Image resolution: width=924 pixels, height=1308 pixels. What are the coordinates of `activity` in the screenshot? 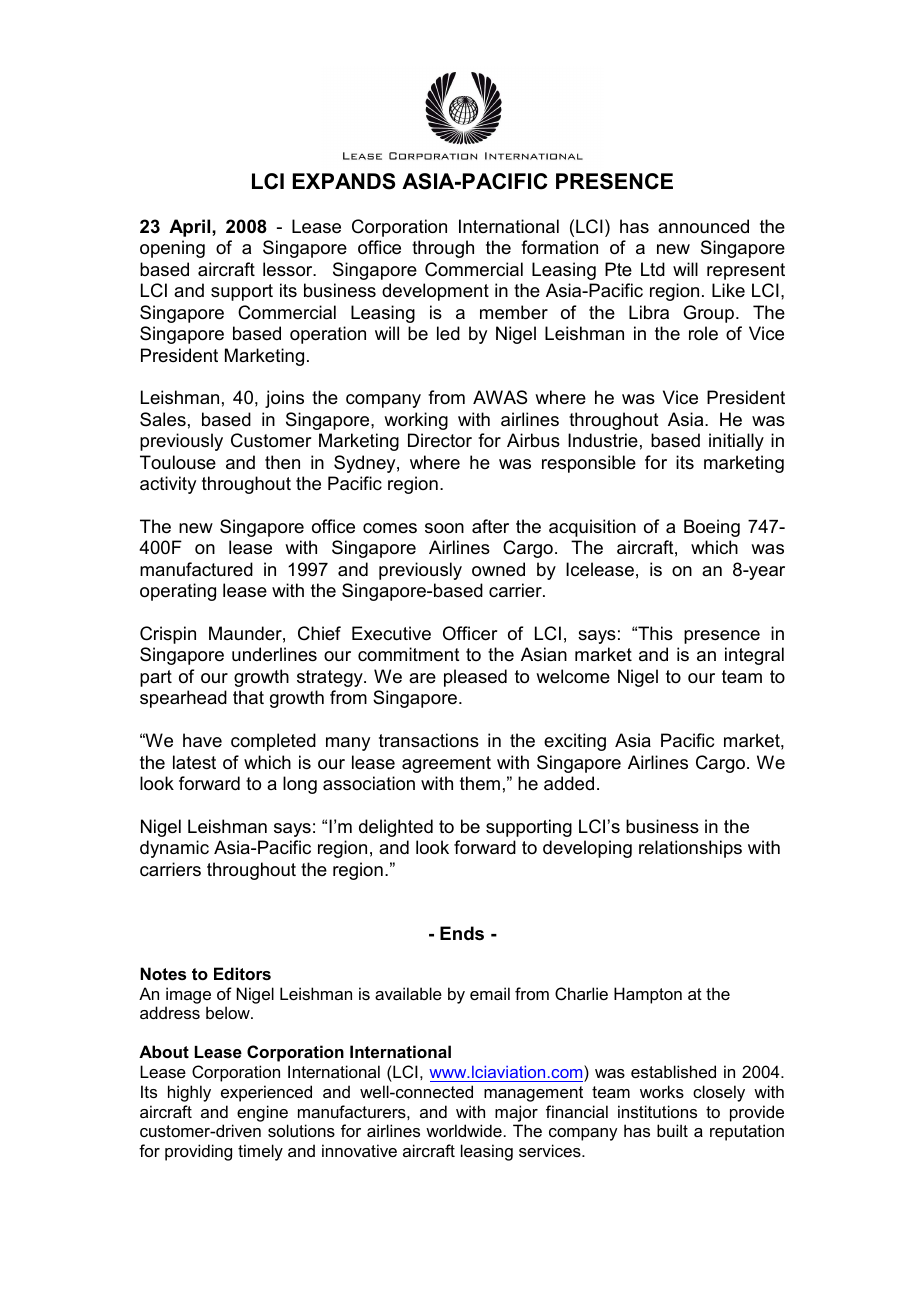 It's located at (168, 485).
